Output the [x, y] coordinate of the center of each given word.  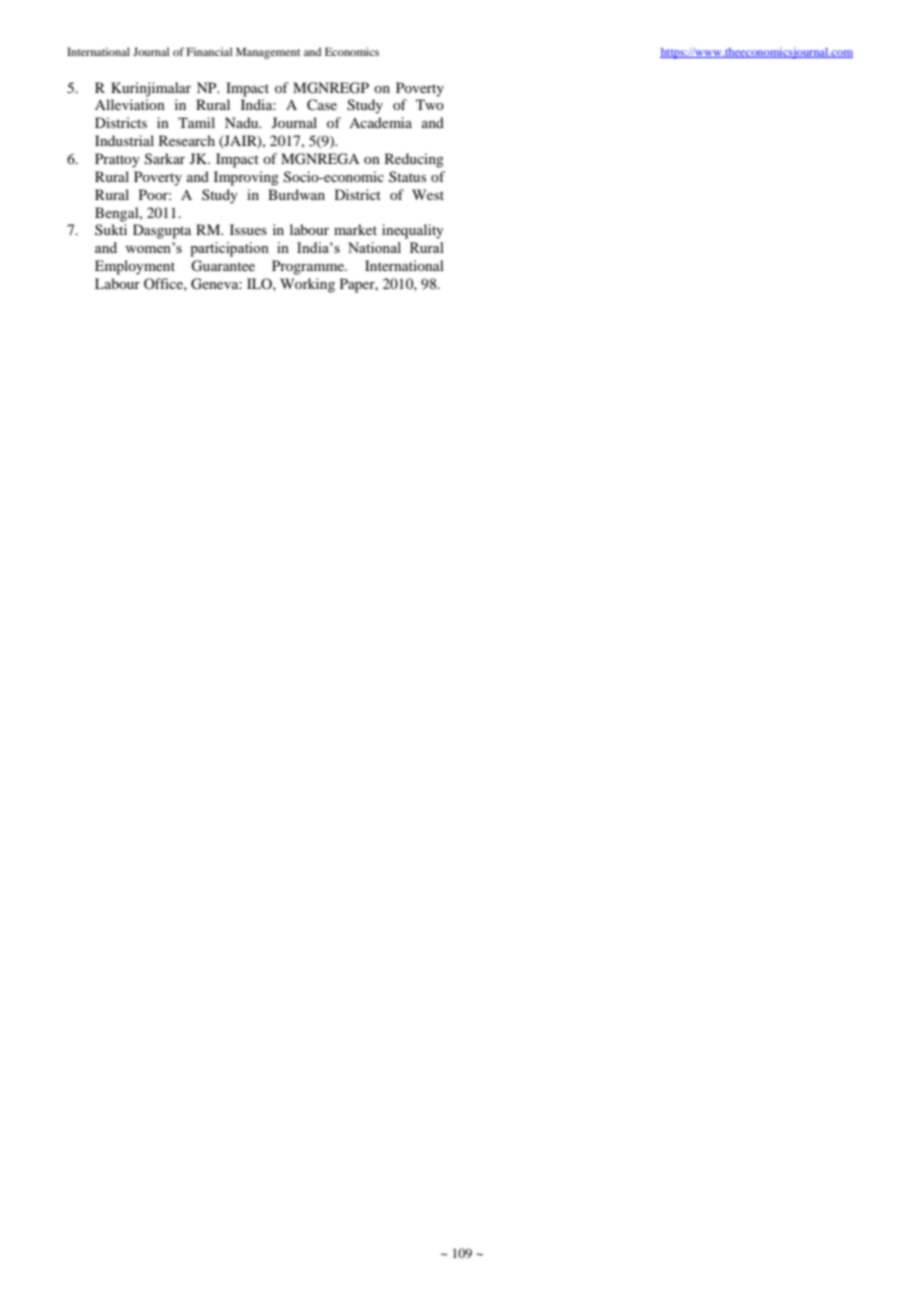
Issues [248, 229]
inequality [413, 231]
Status [407, 176]
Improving [246, 178]
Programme [309, 267]
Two [430, 104]
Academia [380, 122]
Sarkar [165, 159]
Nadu [243, 122]
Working [307, 285]
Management [268, 53]
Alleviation [130, 104]
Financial [209, 51]
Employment [135, 267]
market [355, 229]
